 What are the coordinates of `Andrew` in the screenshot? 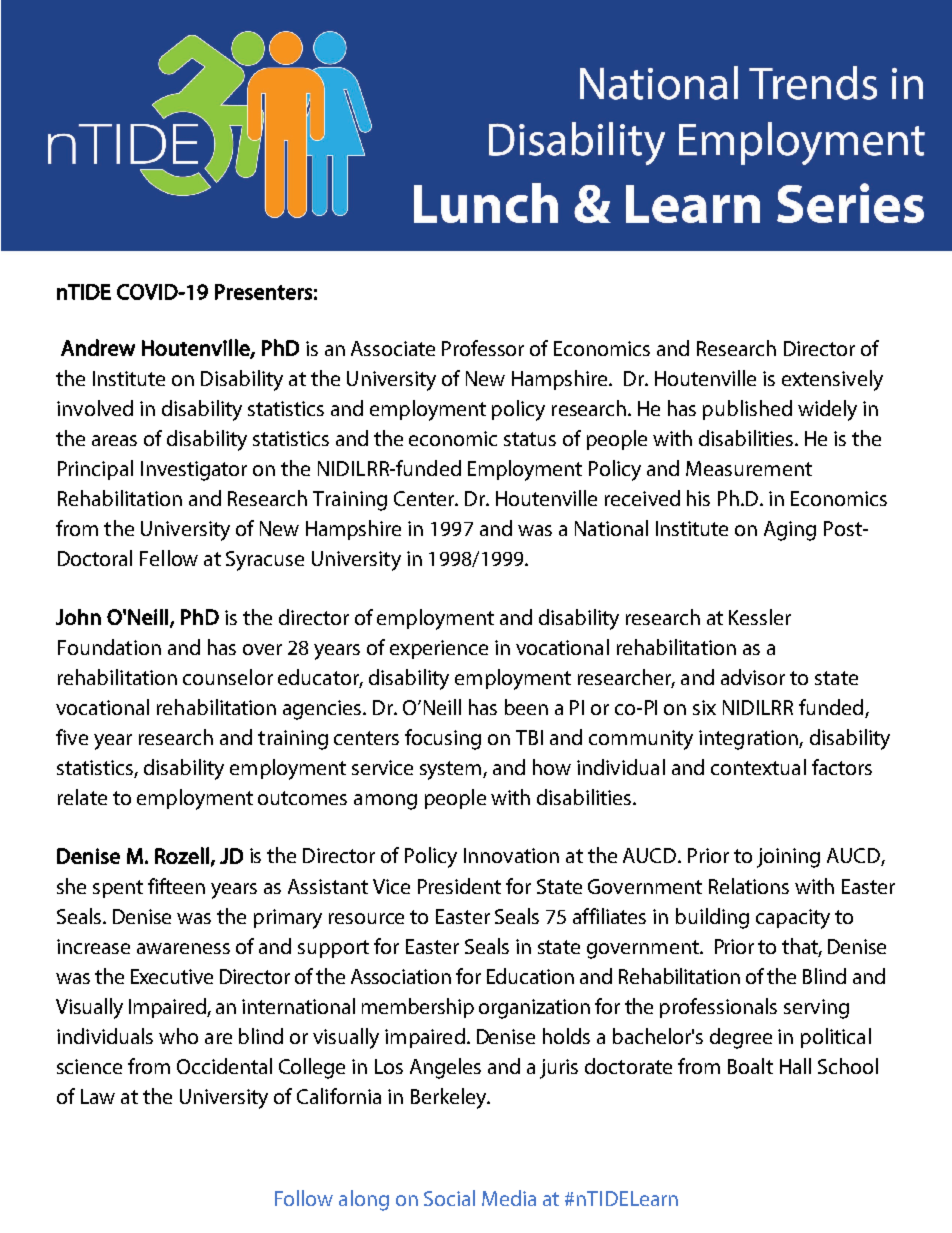 It's located at (98, 347).
